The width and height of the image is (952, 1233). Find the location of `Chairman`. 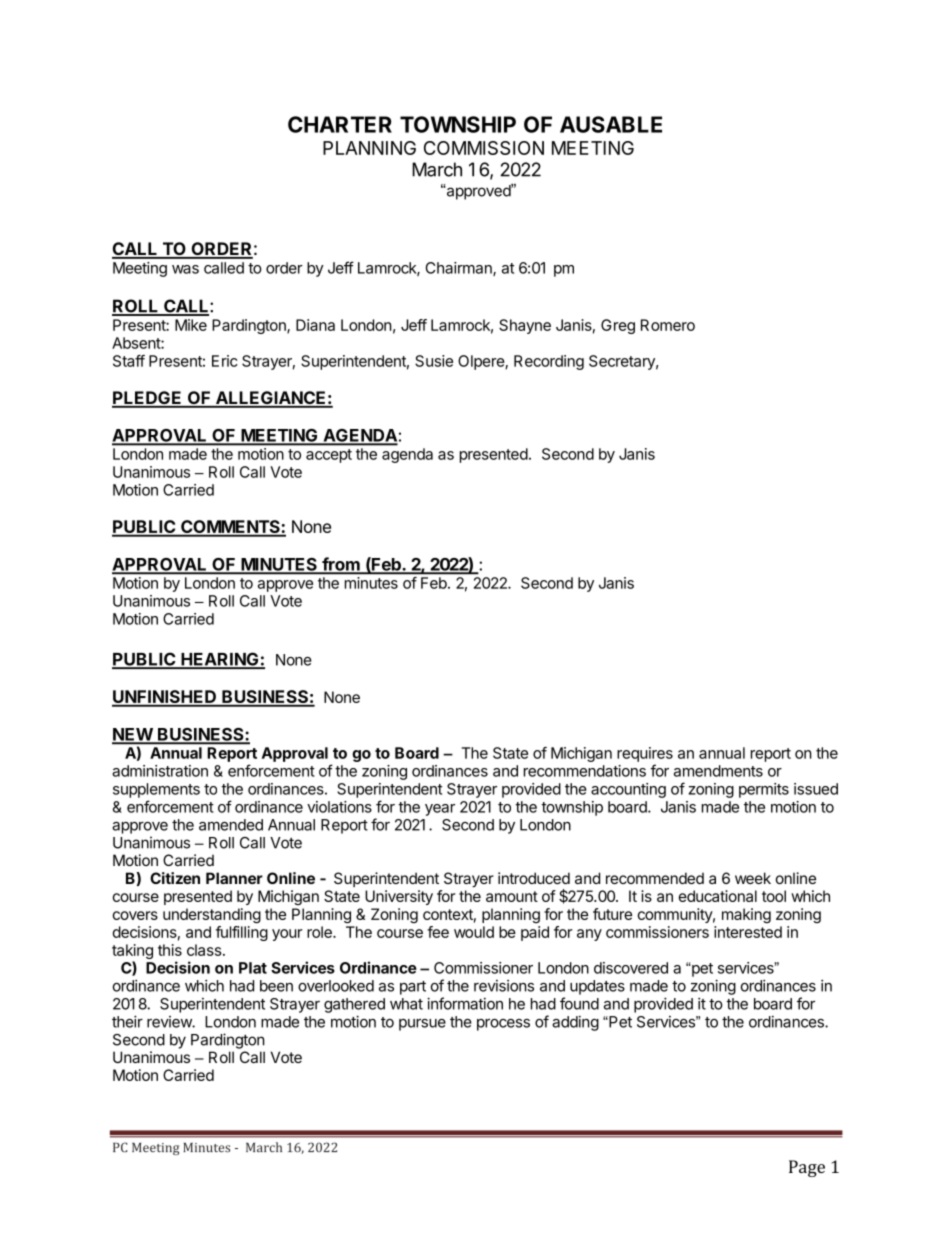

Chairman is located at coordinates (460, 269).
